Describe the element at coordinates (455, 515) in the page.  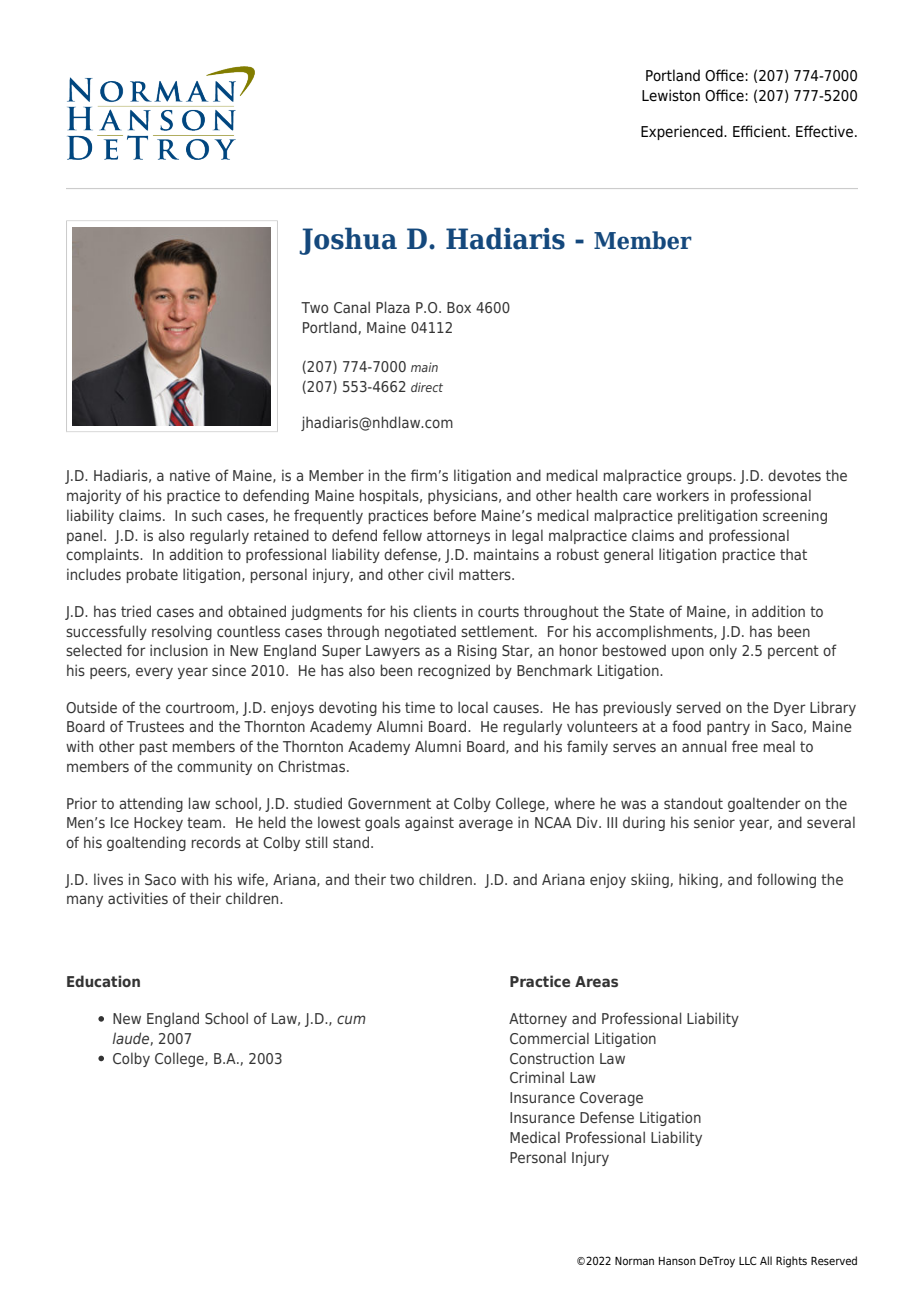
I see `before` at that location.
